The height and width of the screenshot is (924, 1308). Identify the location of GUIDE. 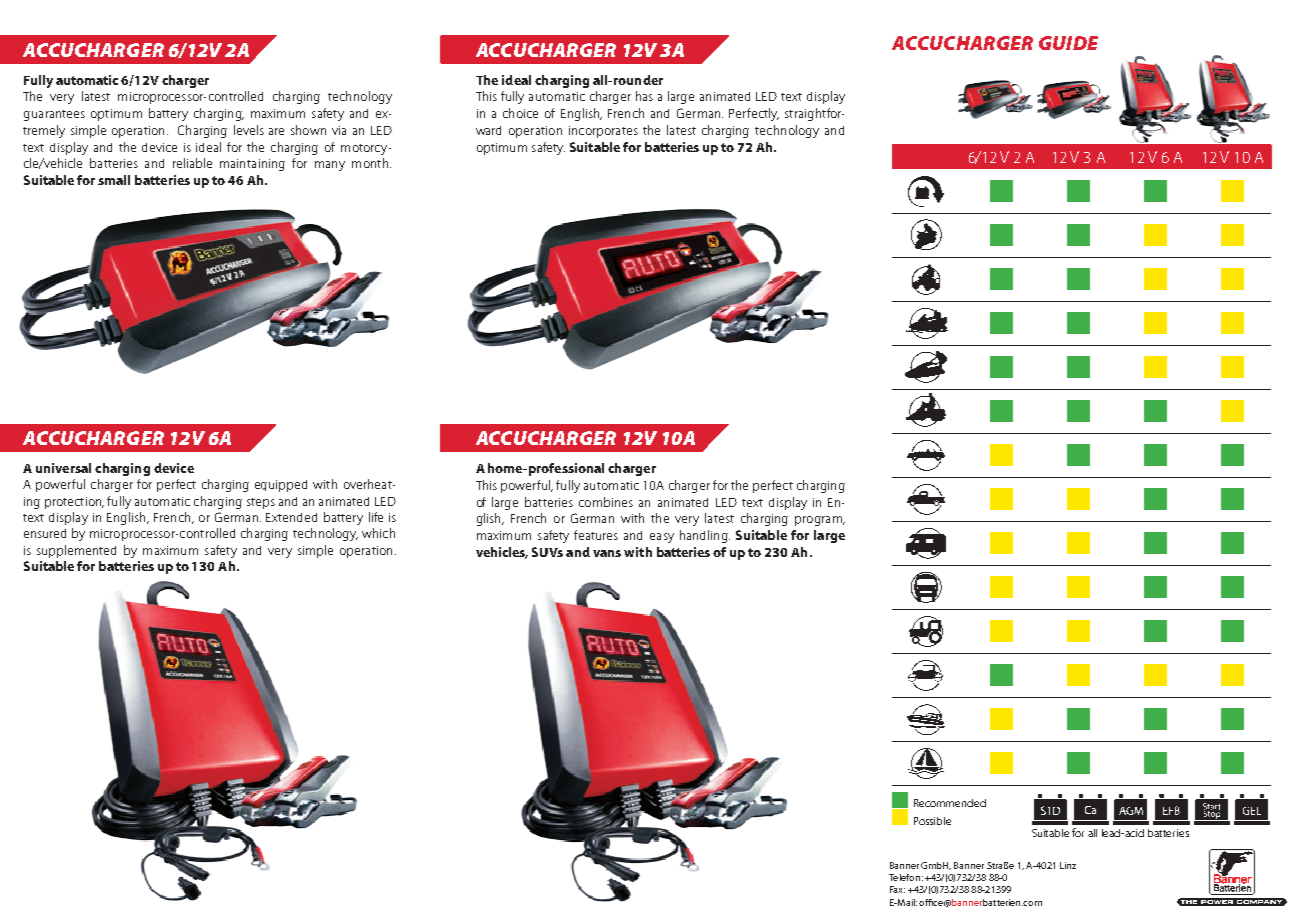
(1068, 43).
